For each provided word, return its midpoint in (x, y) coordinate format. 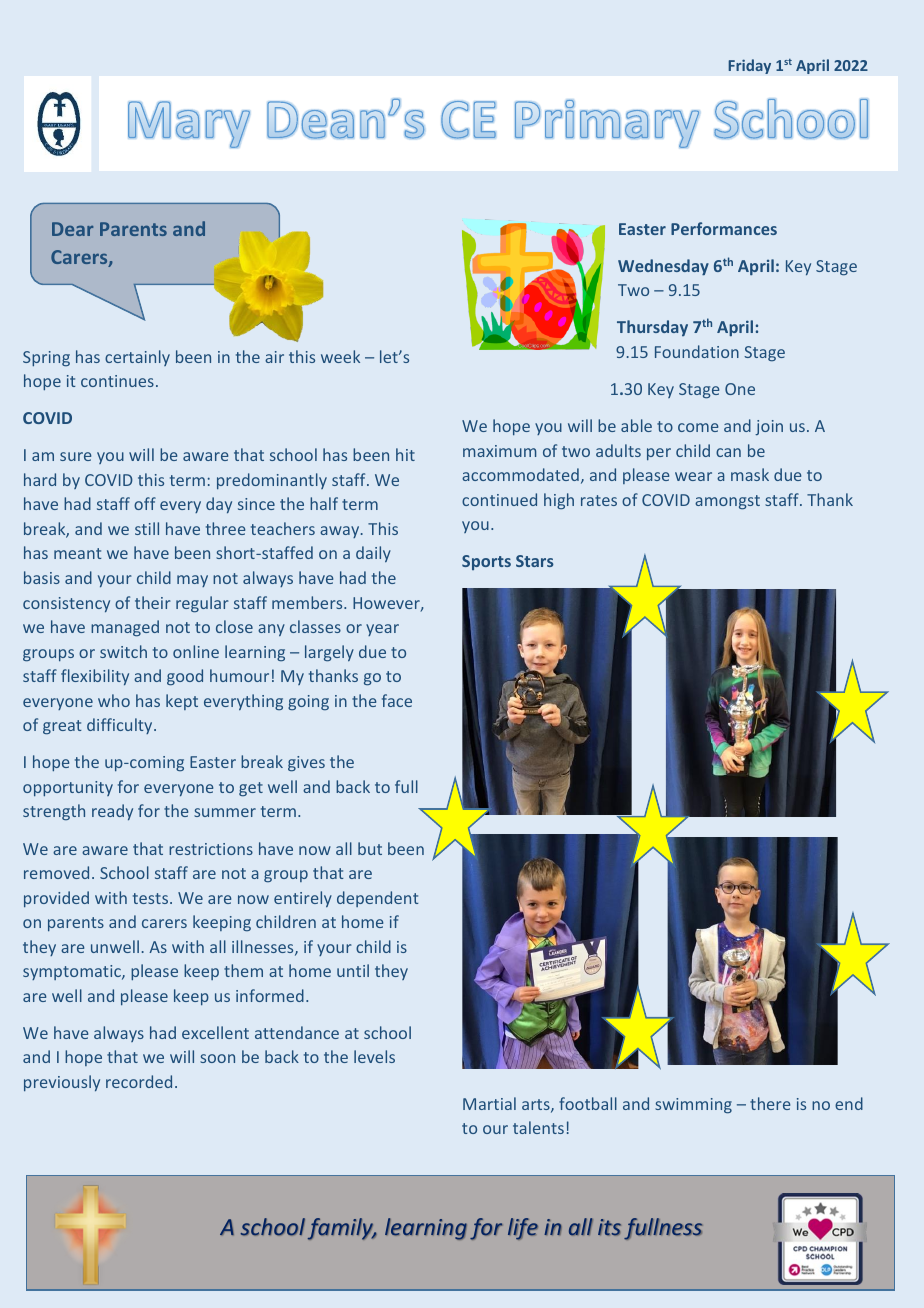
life (523, 1229)
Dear (72, 229)
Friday (749, 66)
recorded (139, 1081)
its (609, 1227)
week (340, 356)
